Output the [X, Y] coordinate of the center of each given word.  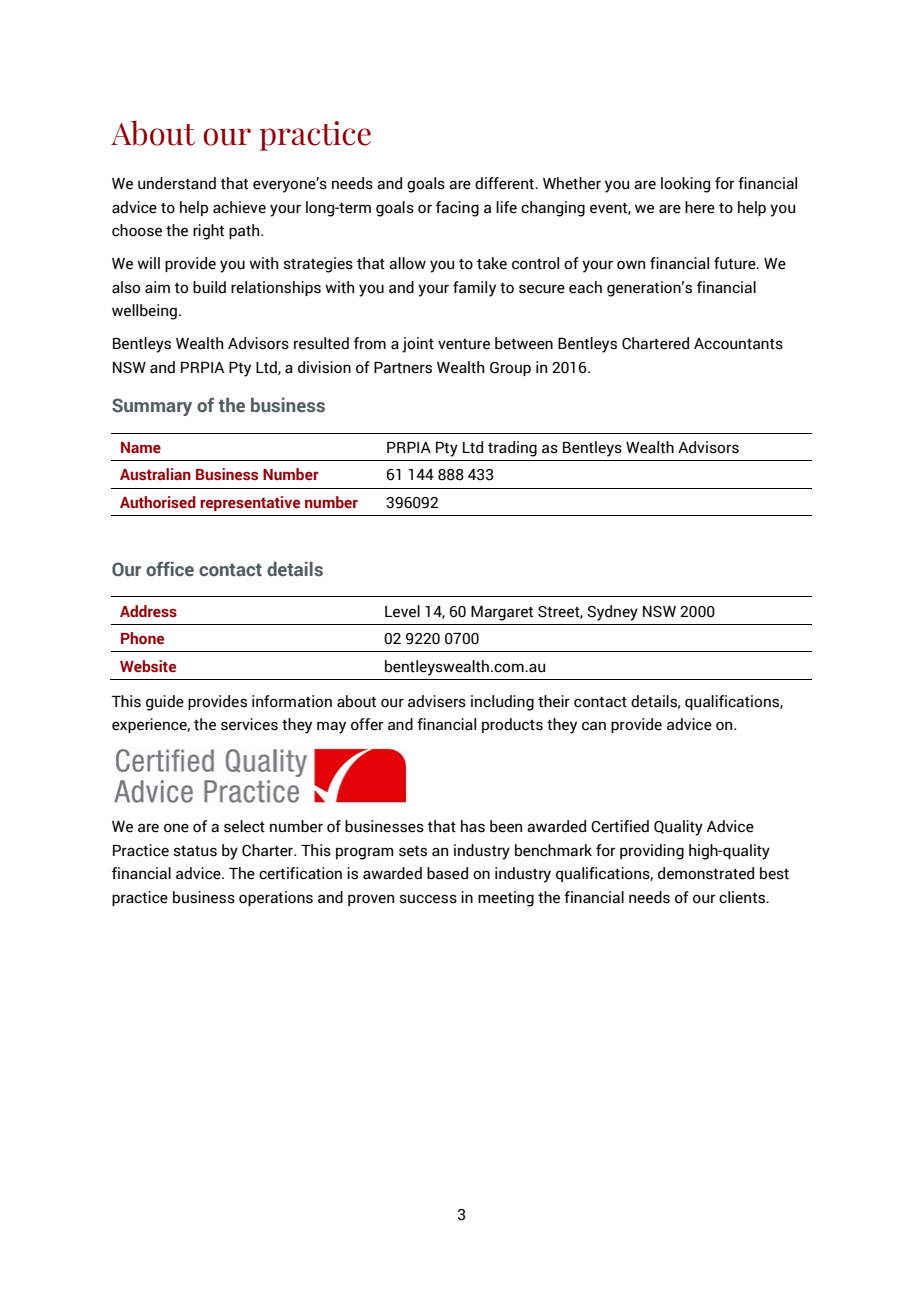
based [447, 873]
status [195, 851]
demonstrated [706, 873]
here [700, 207]
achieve [239, 207]
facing [457, 209]
